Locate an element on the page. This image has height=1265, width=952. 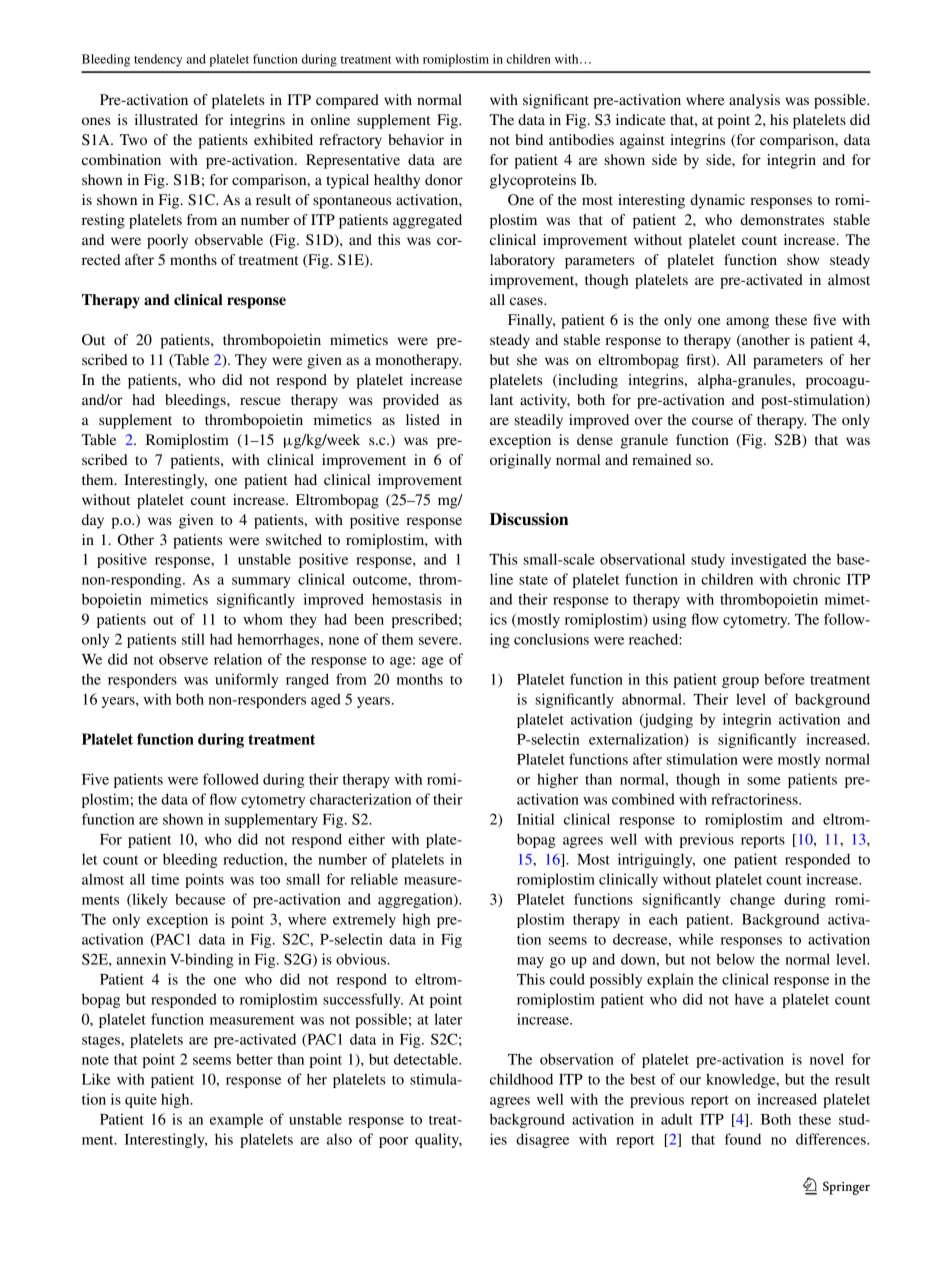
listed is located at coordinates (423, 419).
